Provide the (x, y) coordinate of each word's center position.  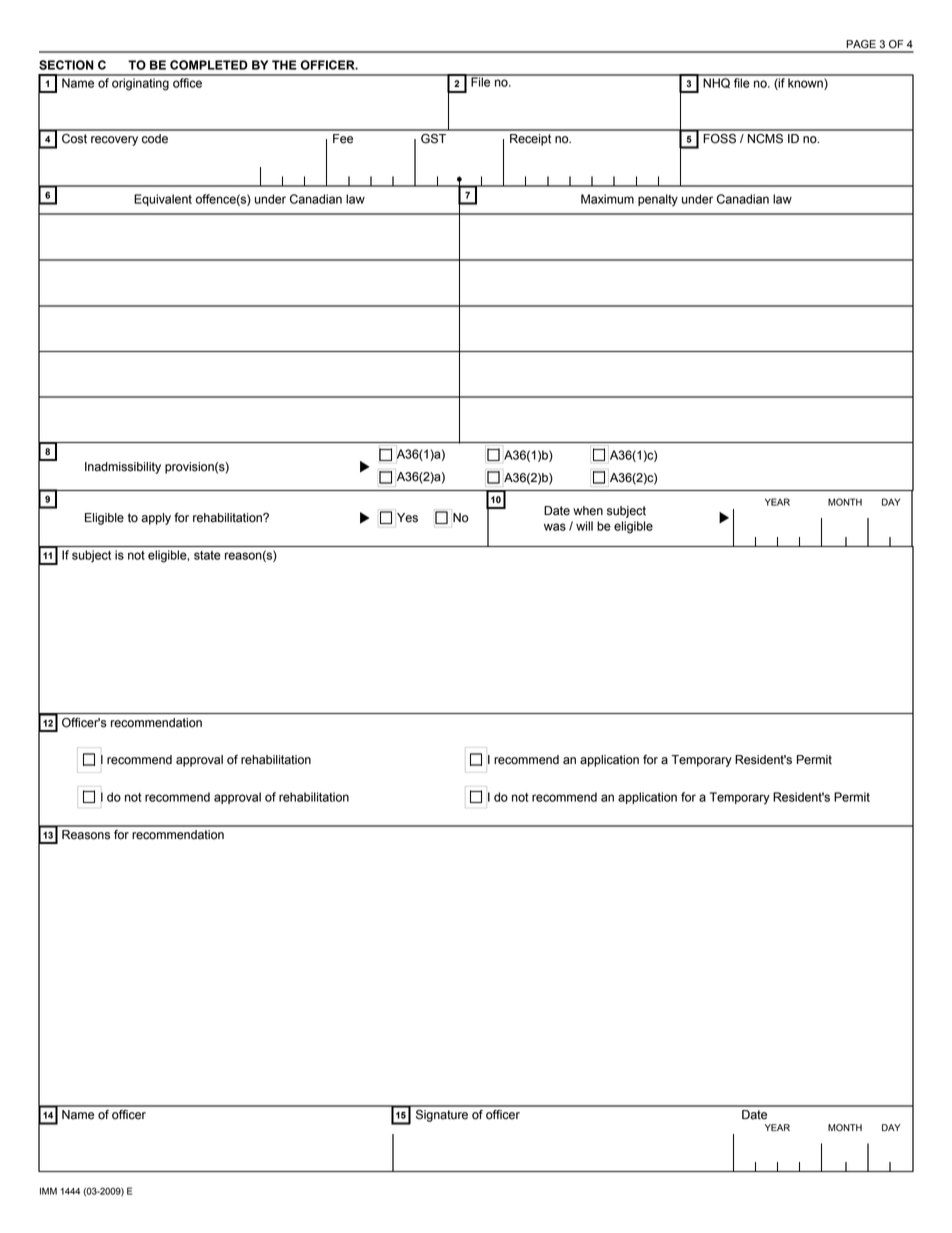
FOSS (719, 138)
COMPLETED (209, 65)
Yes (407, 518)
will (584, 526)
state (207, 555)
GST (433, 138)
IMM (48, 1191)
